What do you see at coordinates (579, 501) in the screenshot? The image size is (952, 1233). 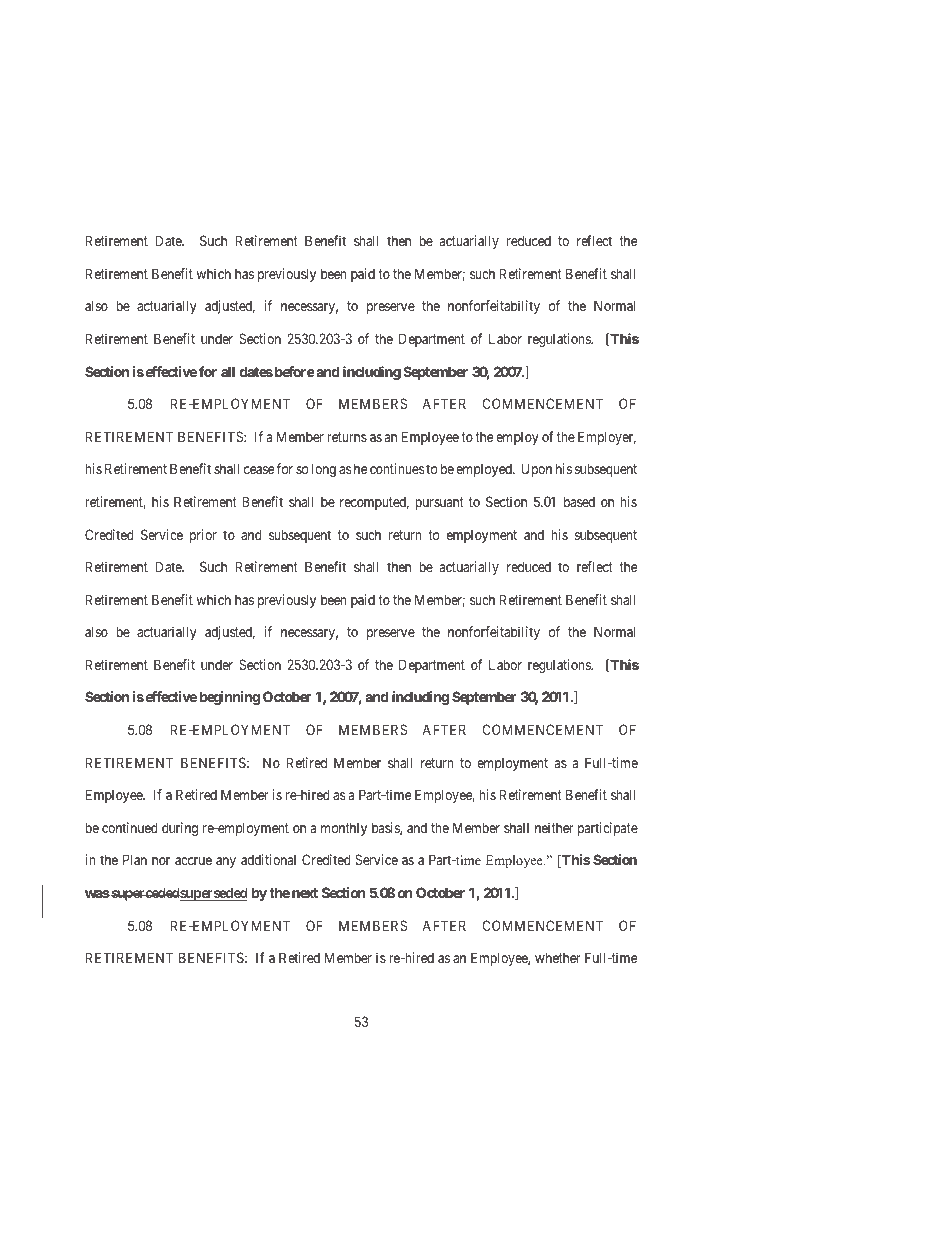 I see `based` at bounding box center [579, 501].
